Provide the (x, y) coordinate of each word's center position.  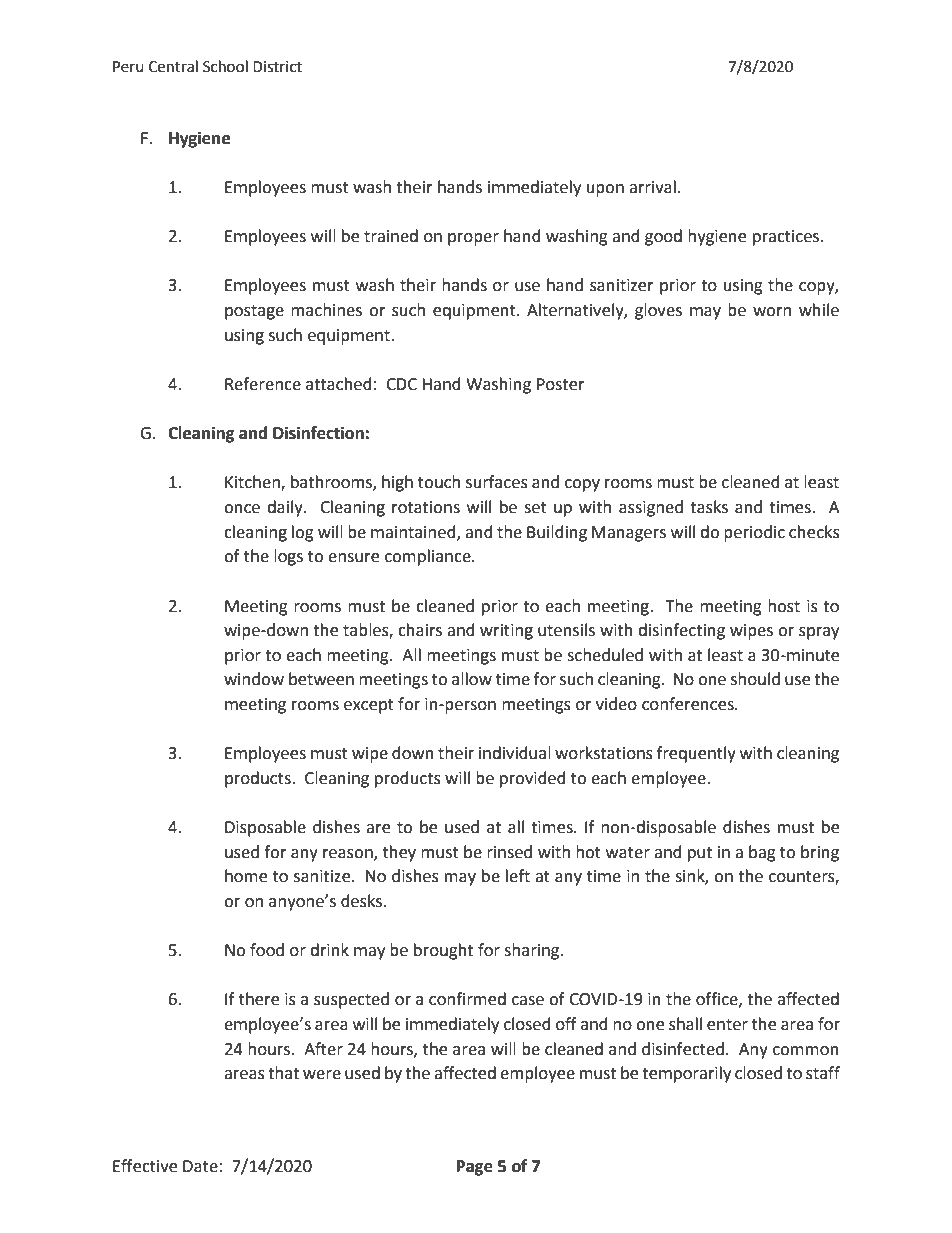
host (784, 606)
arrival (652, 187)
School (225, 66)
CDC (401, 384)
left (518, 876)
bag (762, 853)
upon (605, 190)
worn (772, 312)
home (246, 876)
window (254, 679)
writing (506, 632)
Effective (145, 1166)
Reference (263, 384)
